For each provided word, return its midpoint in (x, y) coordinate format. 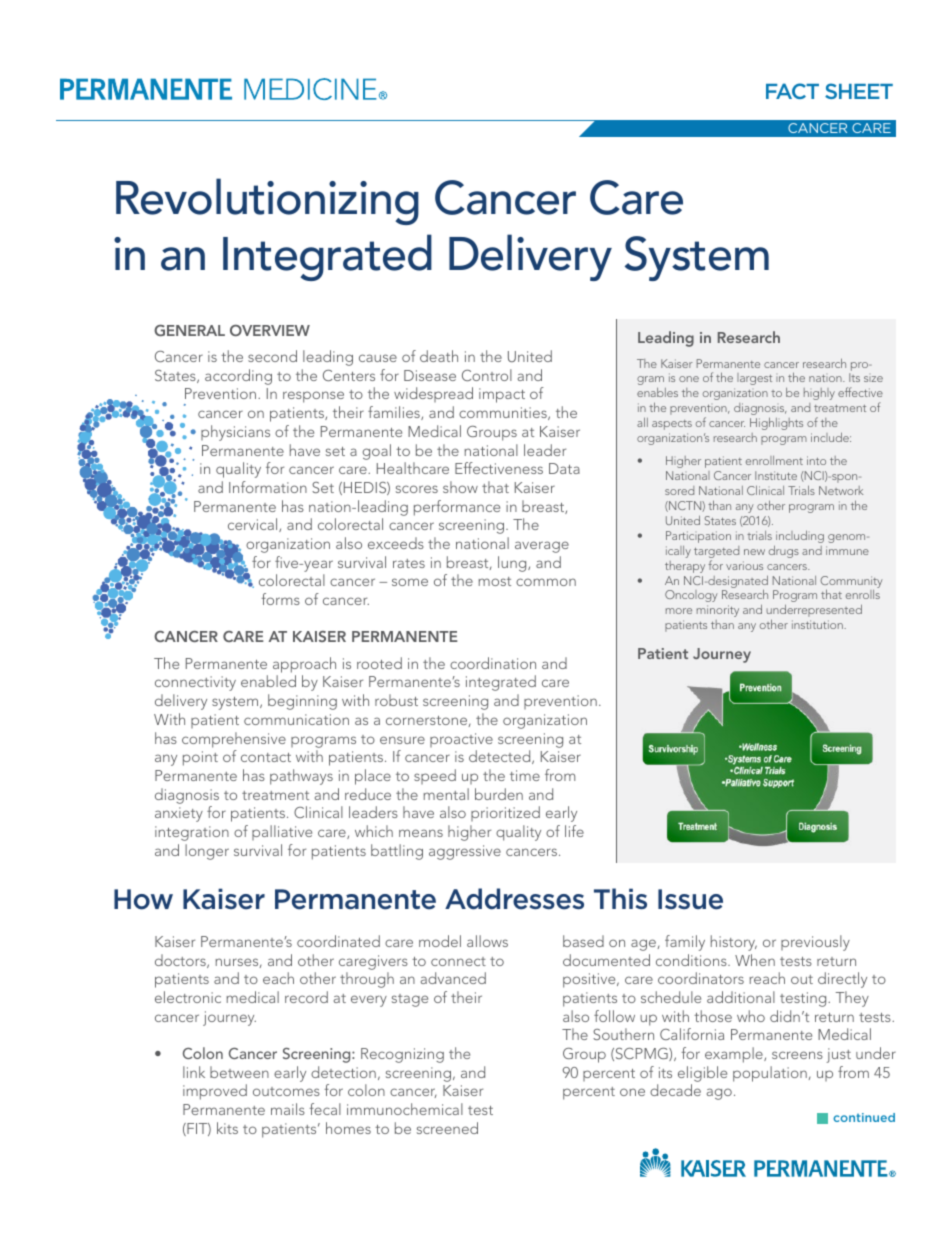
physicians (235, 433)
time (525, 775)
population (770, 1074)
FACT (792, 91)
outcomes (286, 1091)
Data (564, 468)
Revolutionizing (267, 201)
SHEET (859, 91)
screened (447, 1128)
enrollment (774, 460)
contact (266, 757)
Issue (690, 899)
